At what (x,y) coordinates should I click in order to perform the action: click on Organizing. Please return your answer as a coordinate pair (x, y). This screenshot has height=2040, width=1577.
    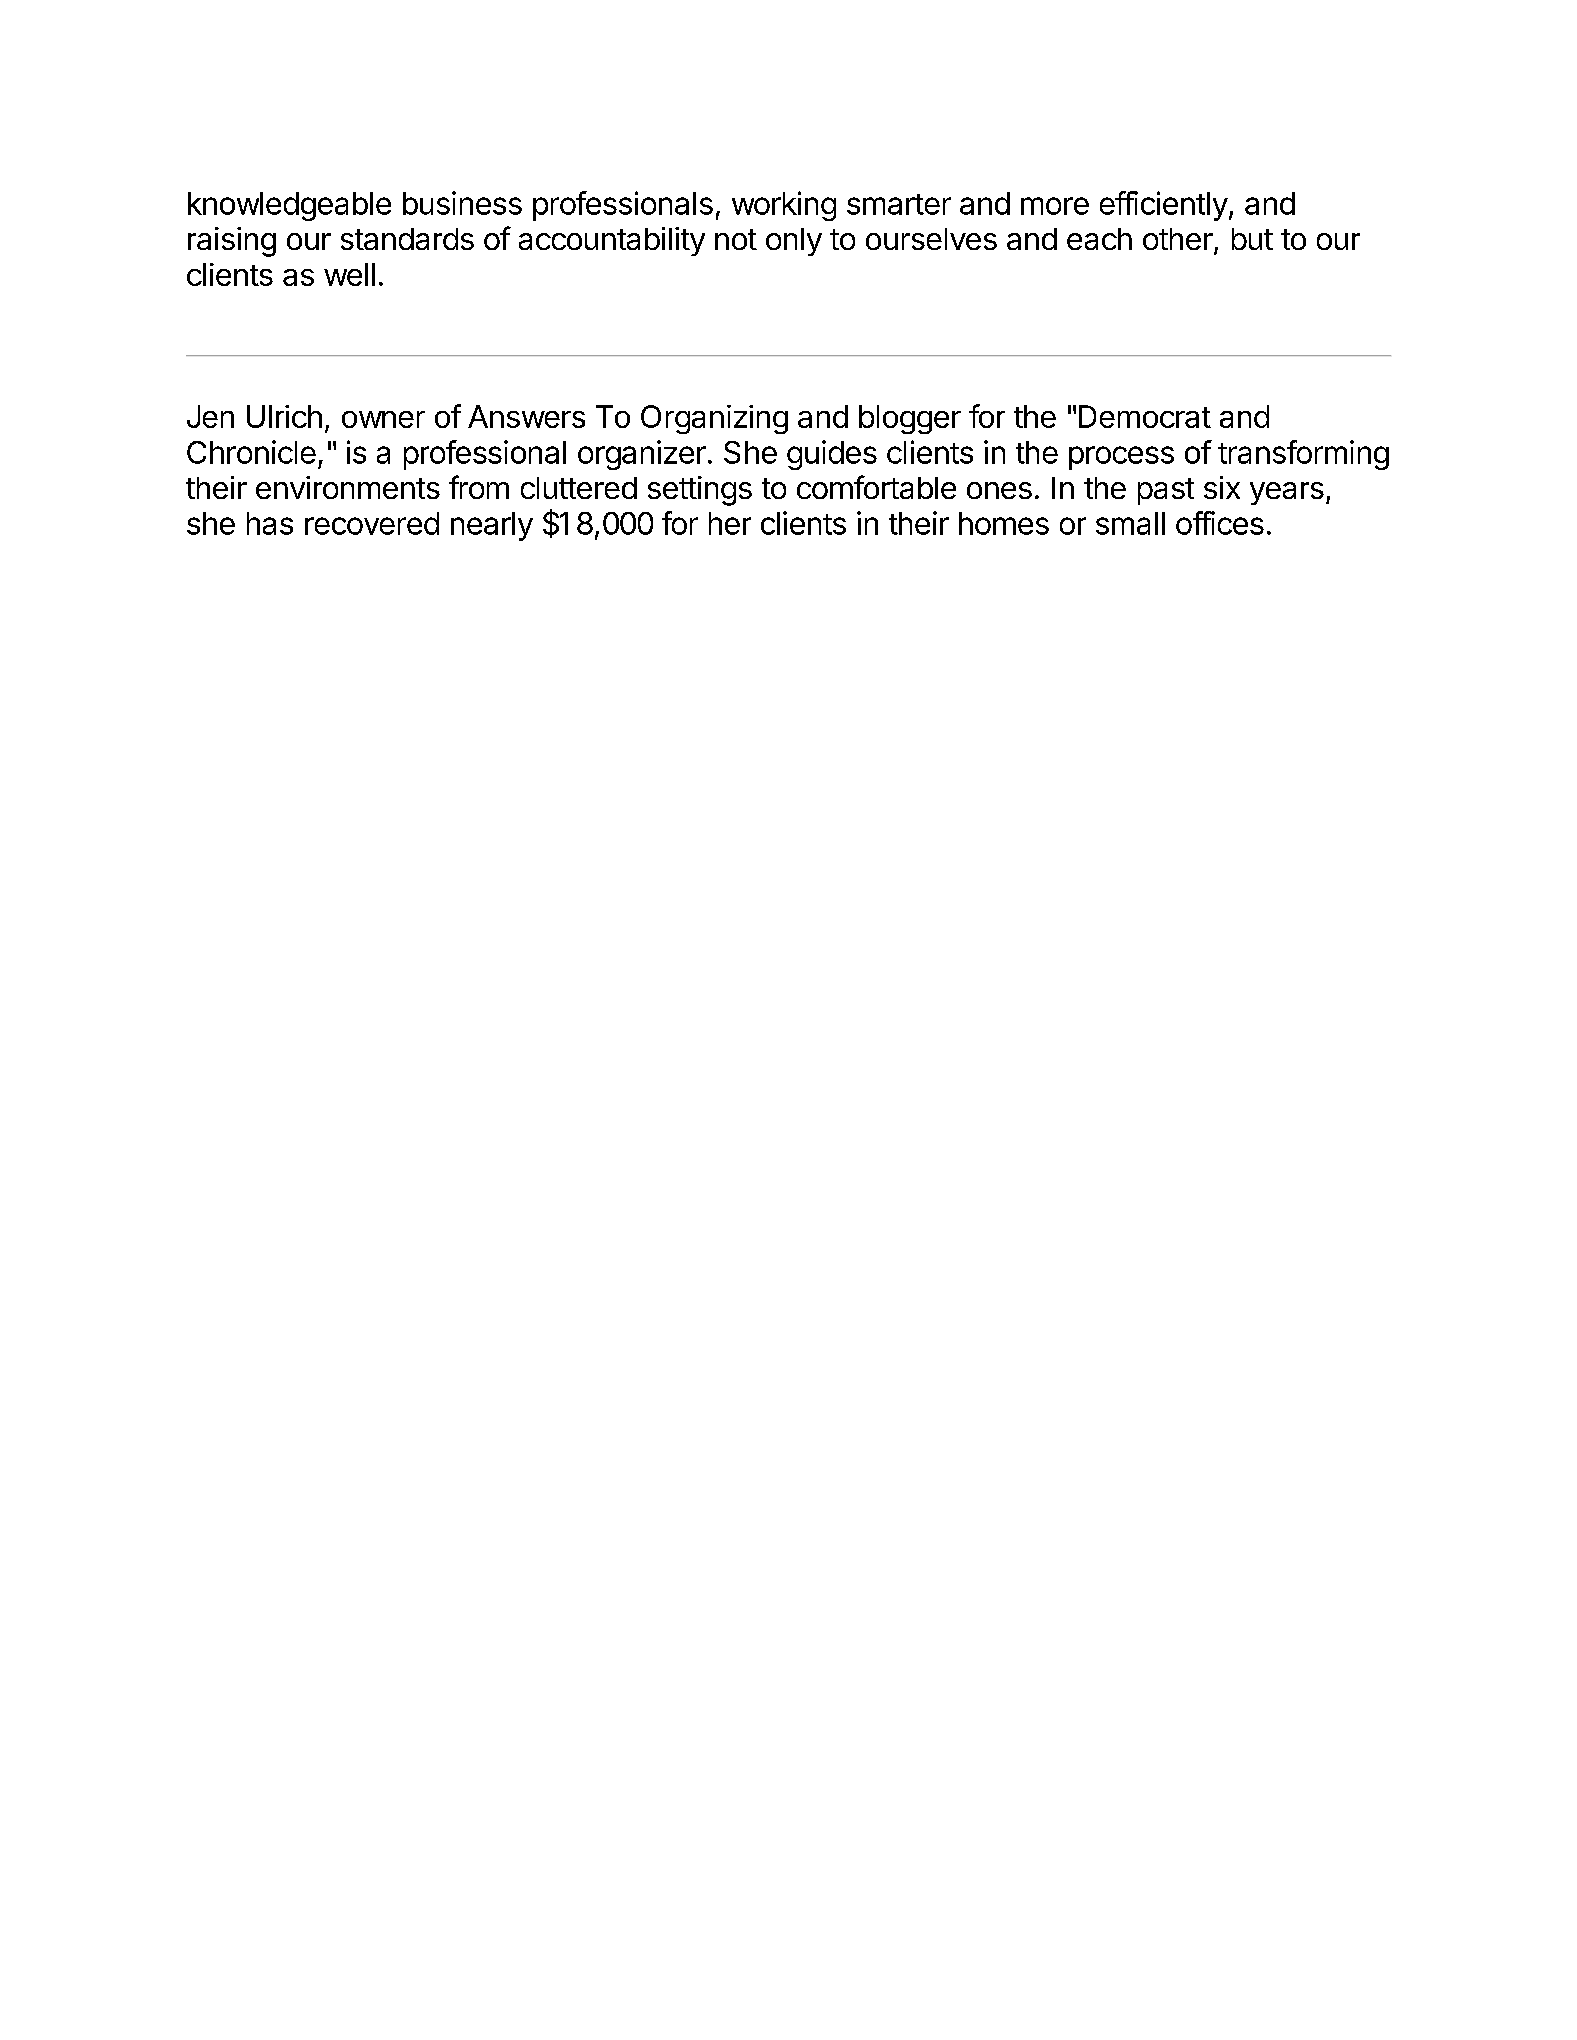
    Looking at the image, I should click on (714, 419).
